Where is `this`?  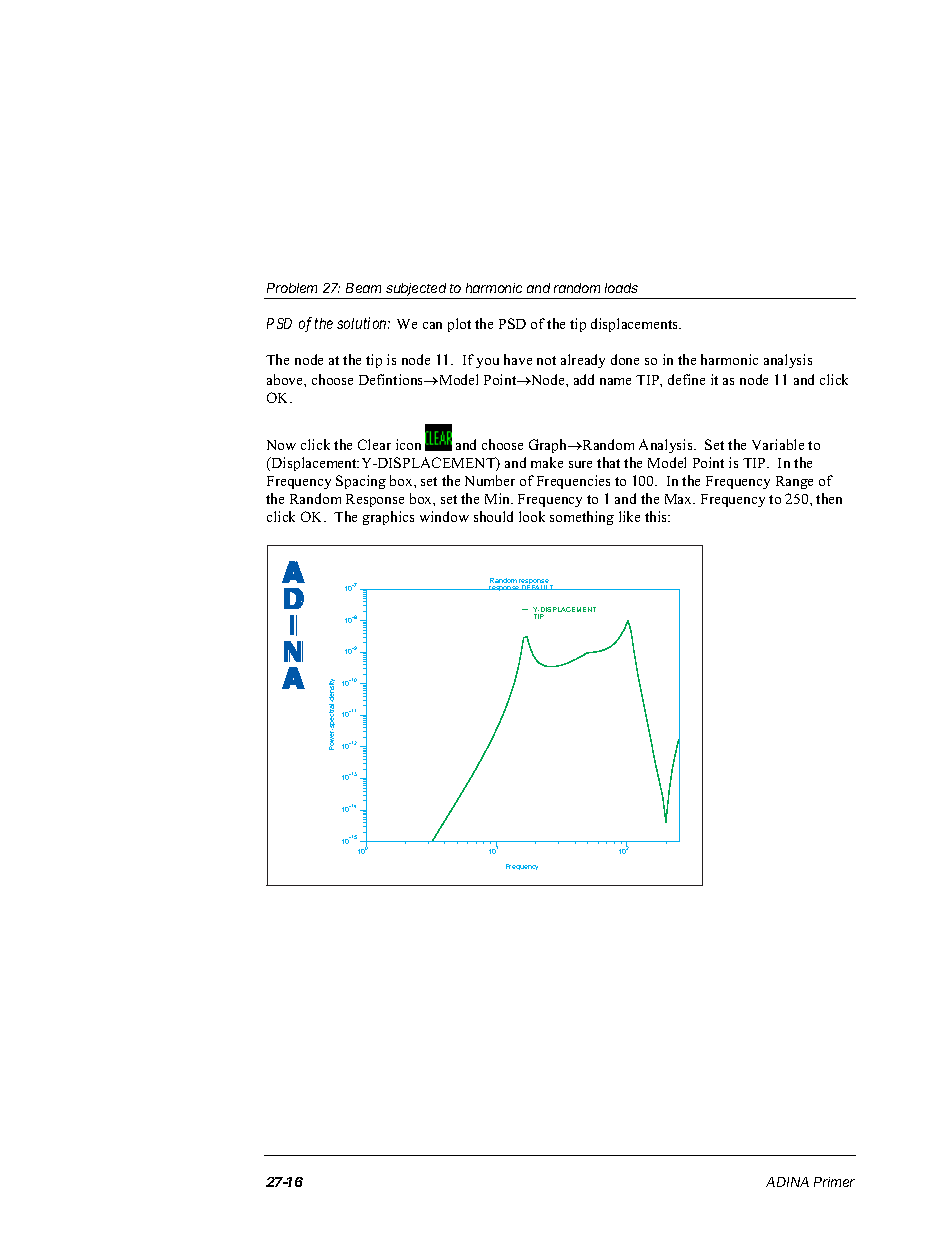
this is located at coordinates (657, 516).
